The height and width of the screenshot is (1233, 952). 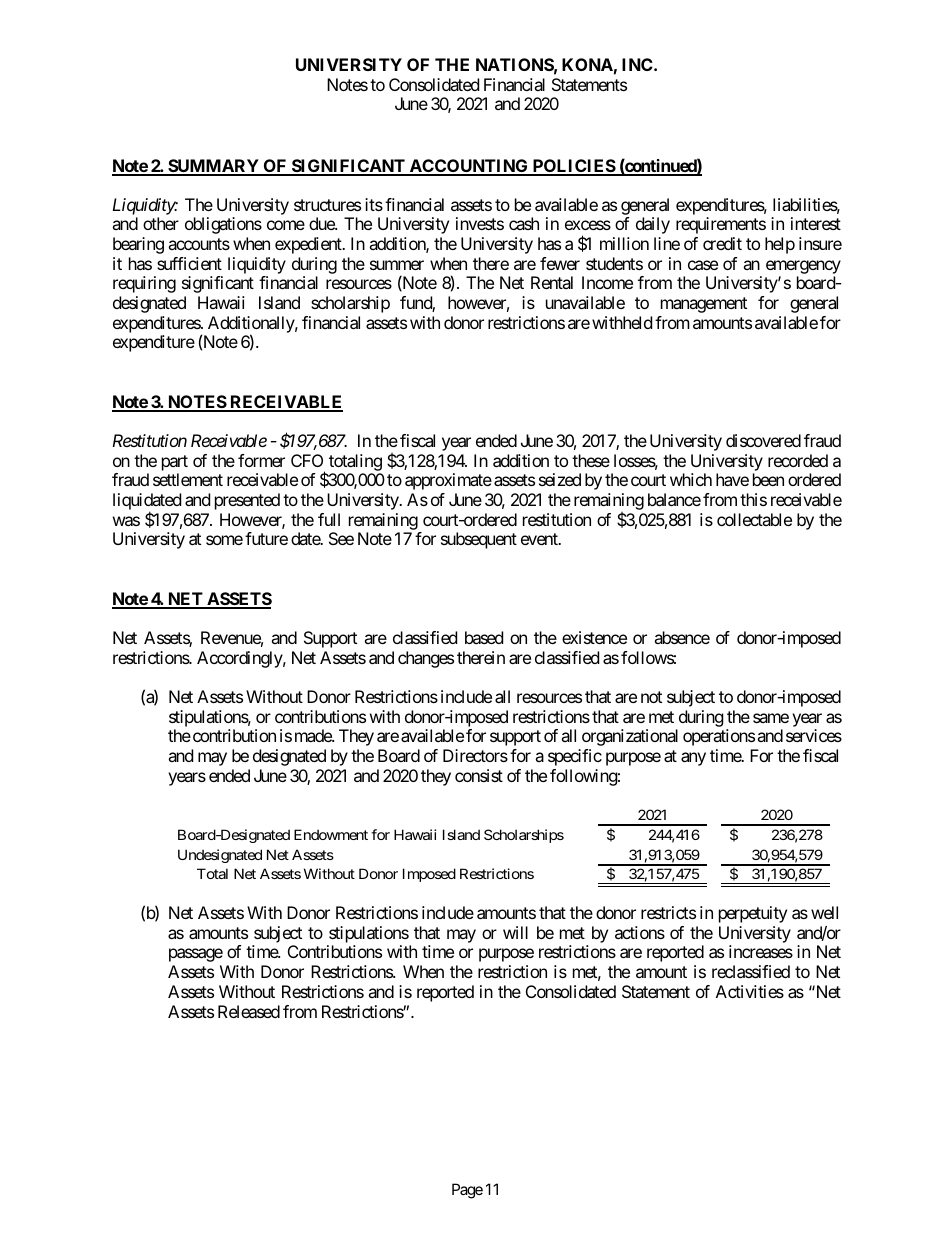 What do you see at coordinates (515, 932) in the screenshot?
I see `will` at bounding box center [515, 932].
